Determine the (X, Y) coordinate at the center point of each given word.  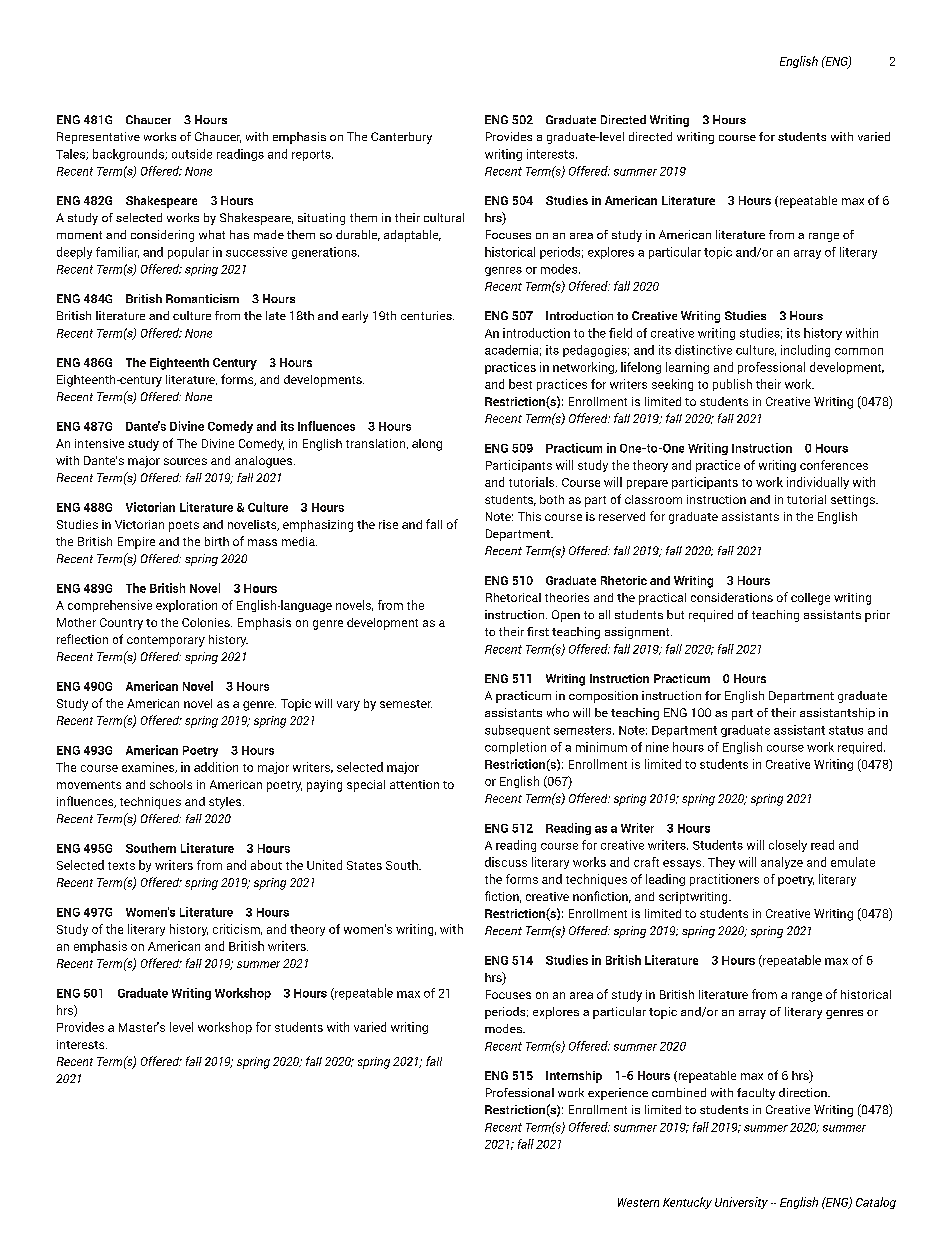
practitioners (724, 880)
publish (732, 385)
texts (121, 866)
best (520, 384)
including (805, 351)
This (529, 516)
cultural (444, 217)
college (810, 599)
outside (192, 154)
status (846, 730)
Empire (136, 543)
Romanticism (202, 298)
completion (515, 748)
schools (171, 784)
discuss (506, 862)
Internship (574, 1077)
